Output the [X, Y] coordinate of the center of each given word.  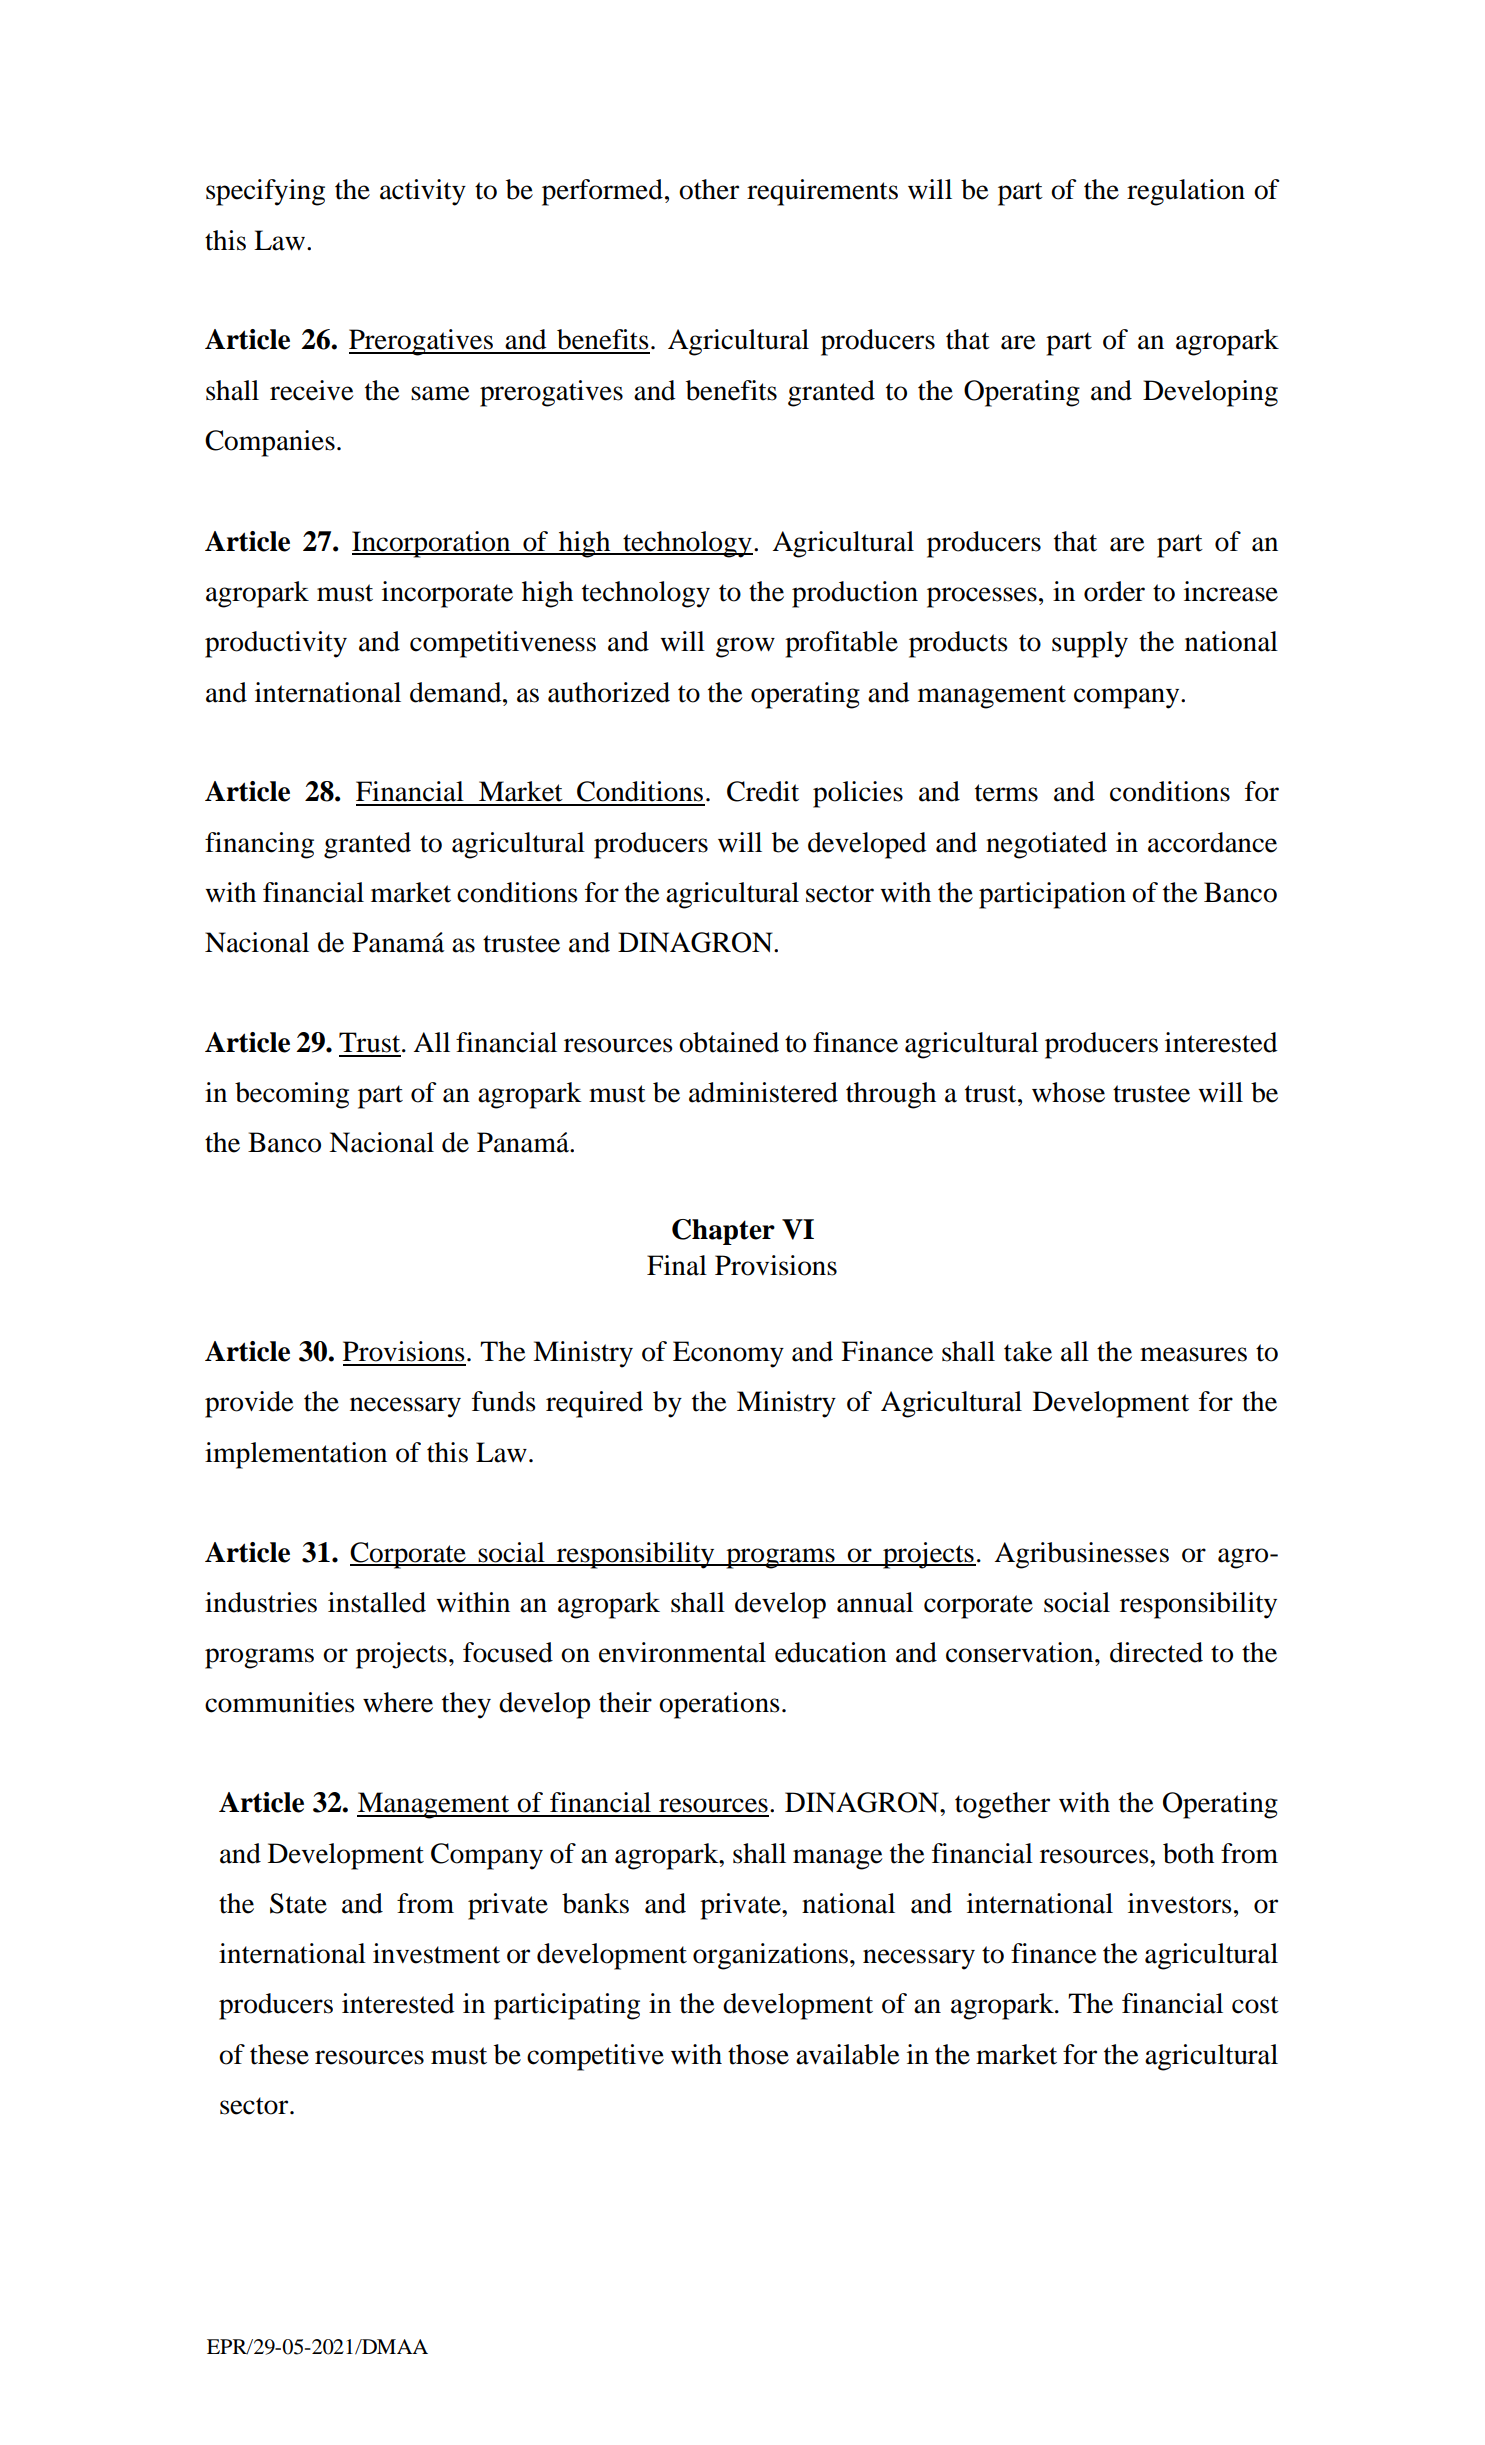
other [709, 189]
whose [1068, 1092]
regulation [1186, 192]
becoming [292, 1095]
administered [763, 1092]
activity [423, 192]
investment [436, 1953]
